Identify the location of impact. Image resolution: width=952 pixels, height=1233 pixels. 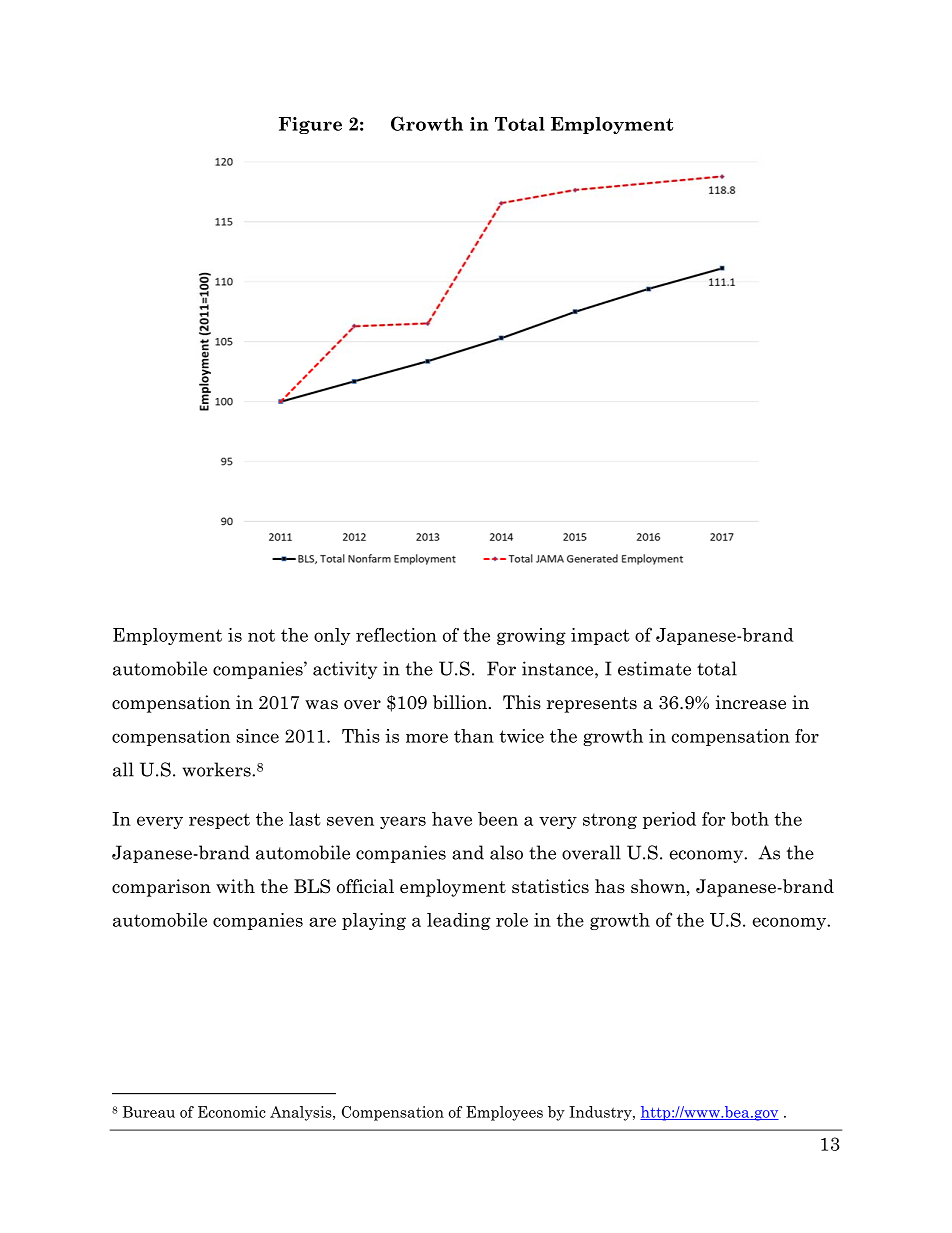
(600, 636).
